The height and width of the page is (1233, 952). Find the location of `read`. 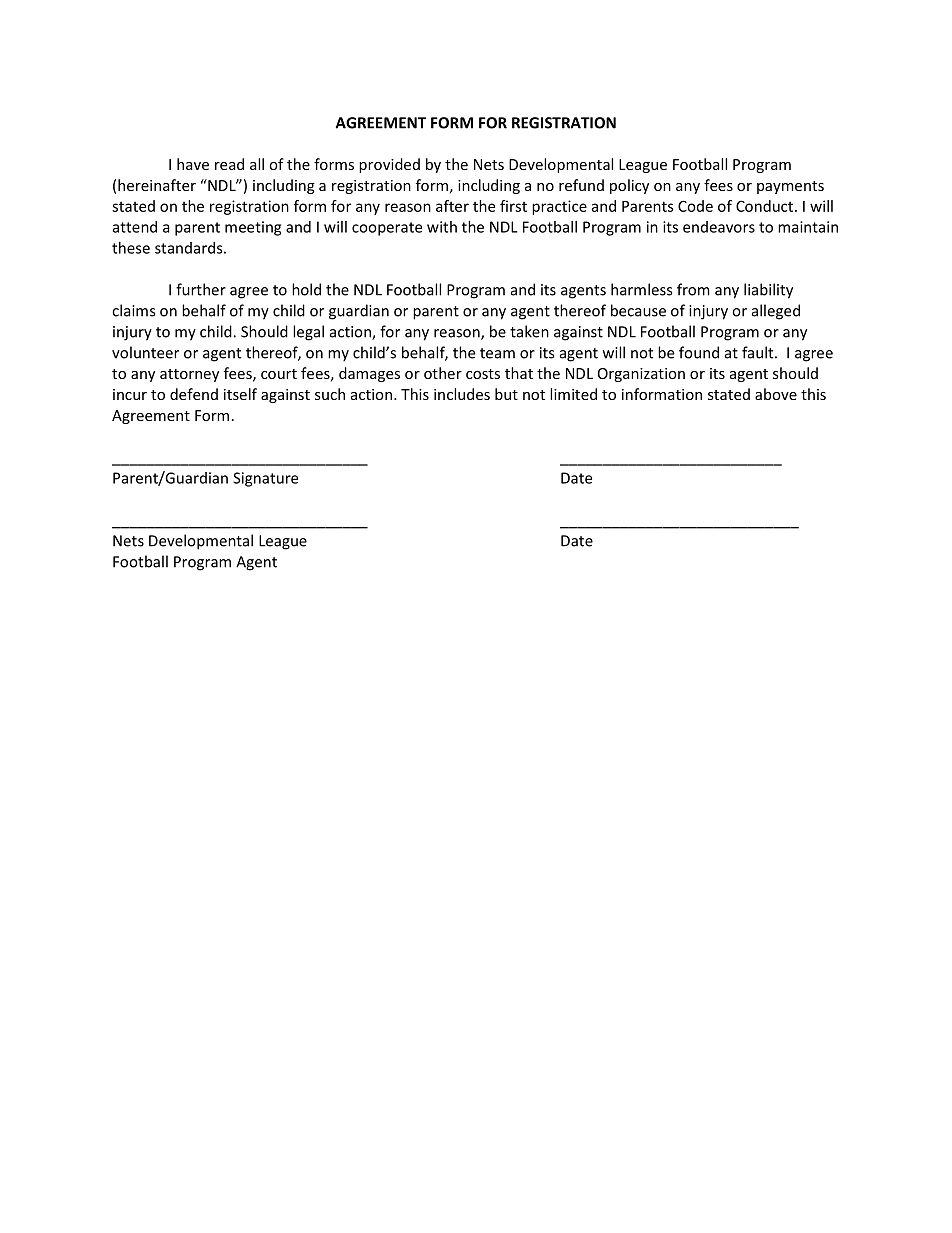

read is located at coordinates (229, 164).
